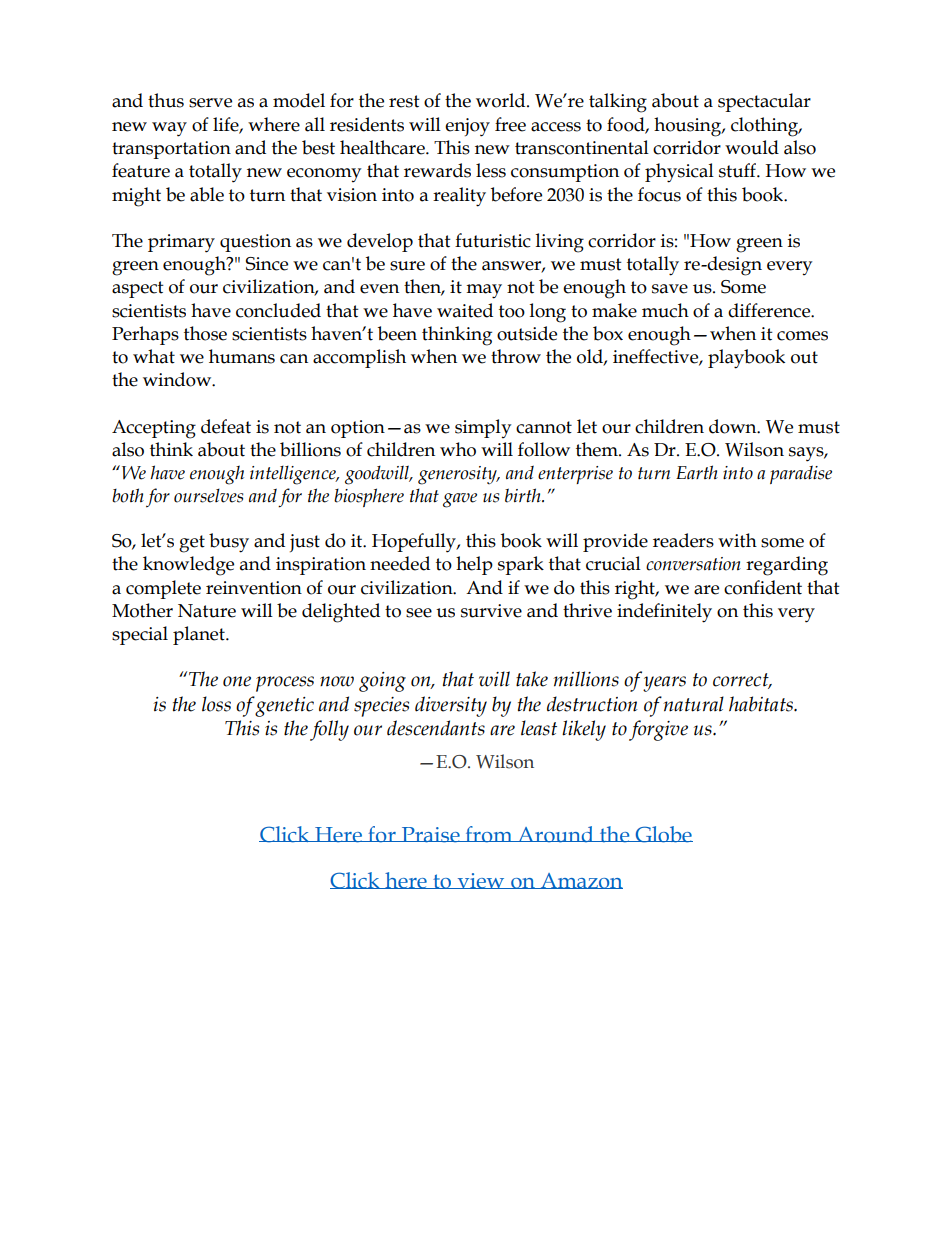 The image size is (952, 1233). What do you see at coordinates (210, 103) in the screenshot?
I see `serve` at bounding box center [210, 103].
